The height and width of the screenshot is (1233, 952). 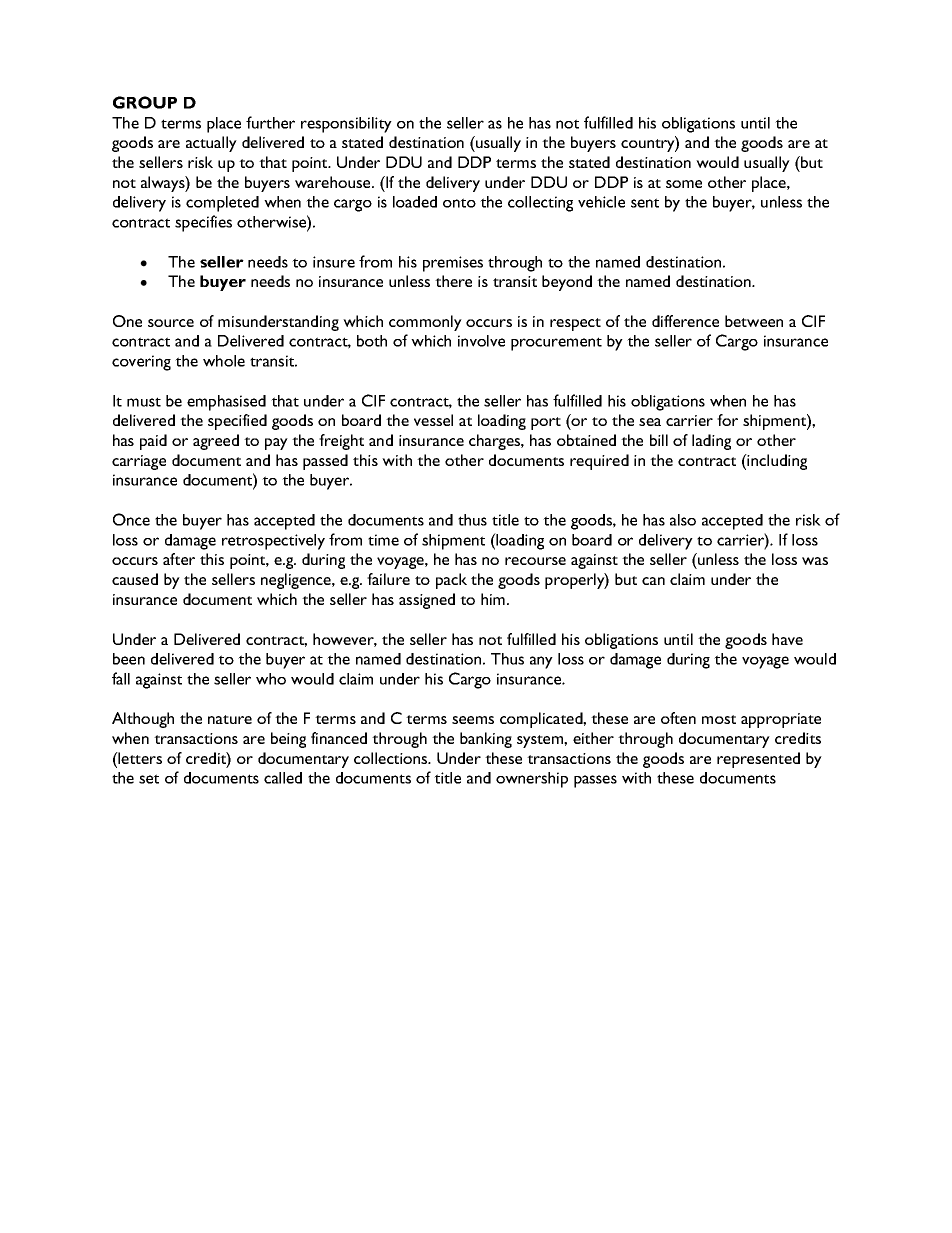 I want to click on actually, so click(x=211, y=144).
